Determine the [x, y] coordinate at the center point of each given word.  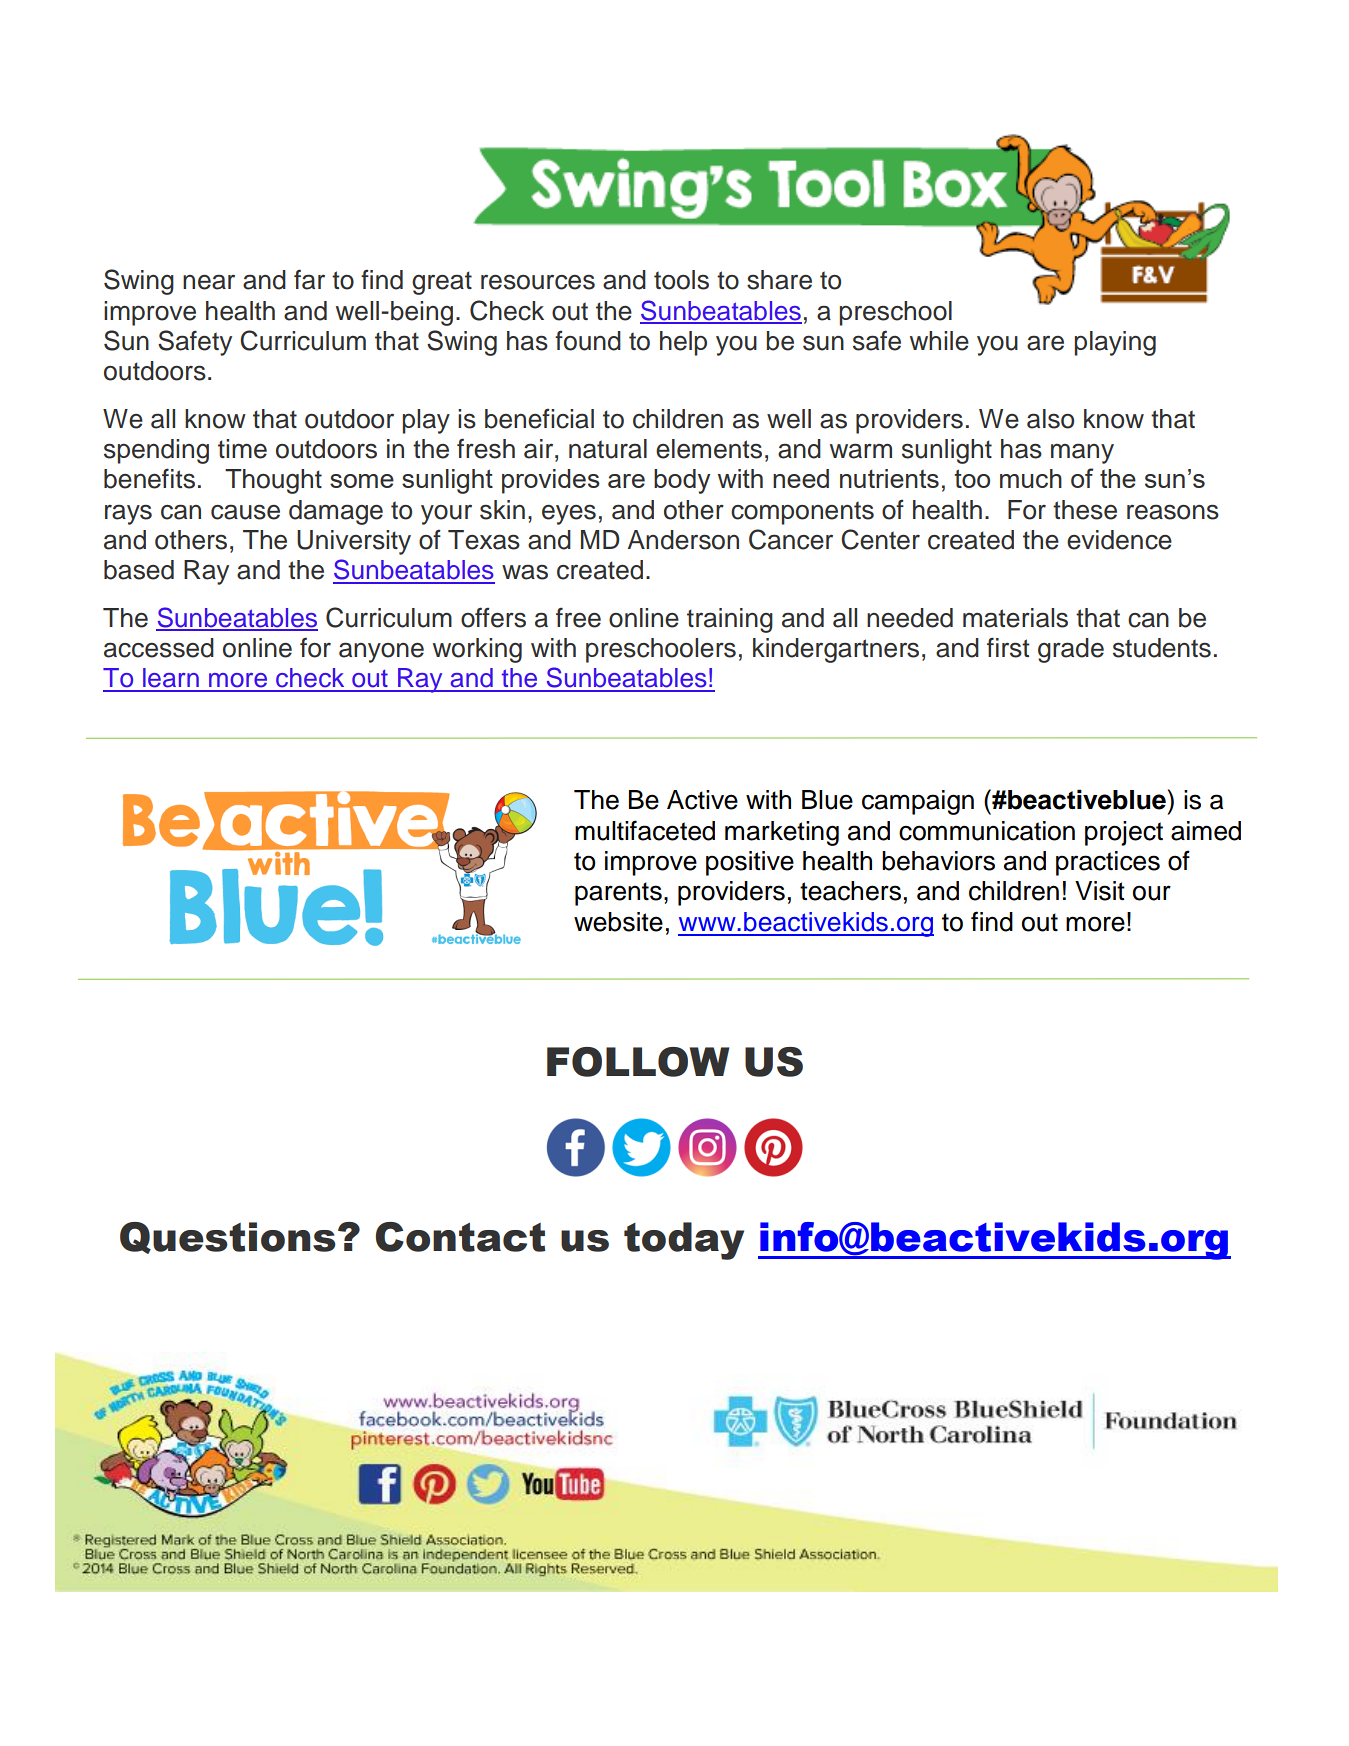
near [209, 282]
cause [245, 512]
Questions [228, 1238]
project [1124, 833]
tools [681, 280]
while [939, 341]
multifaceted [645, 830]
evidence [1119, 540]
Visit [1100, 891]
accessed [159, 648]
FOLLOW [638, 1062]
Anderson [683, 540]
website [618, 922]
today [684, 1241]
